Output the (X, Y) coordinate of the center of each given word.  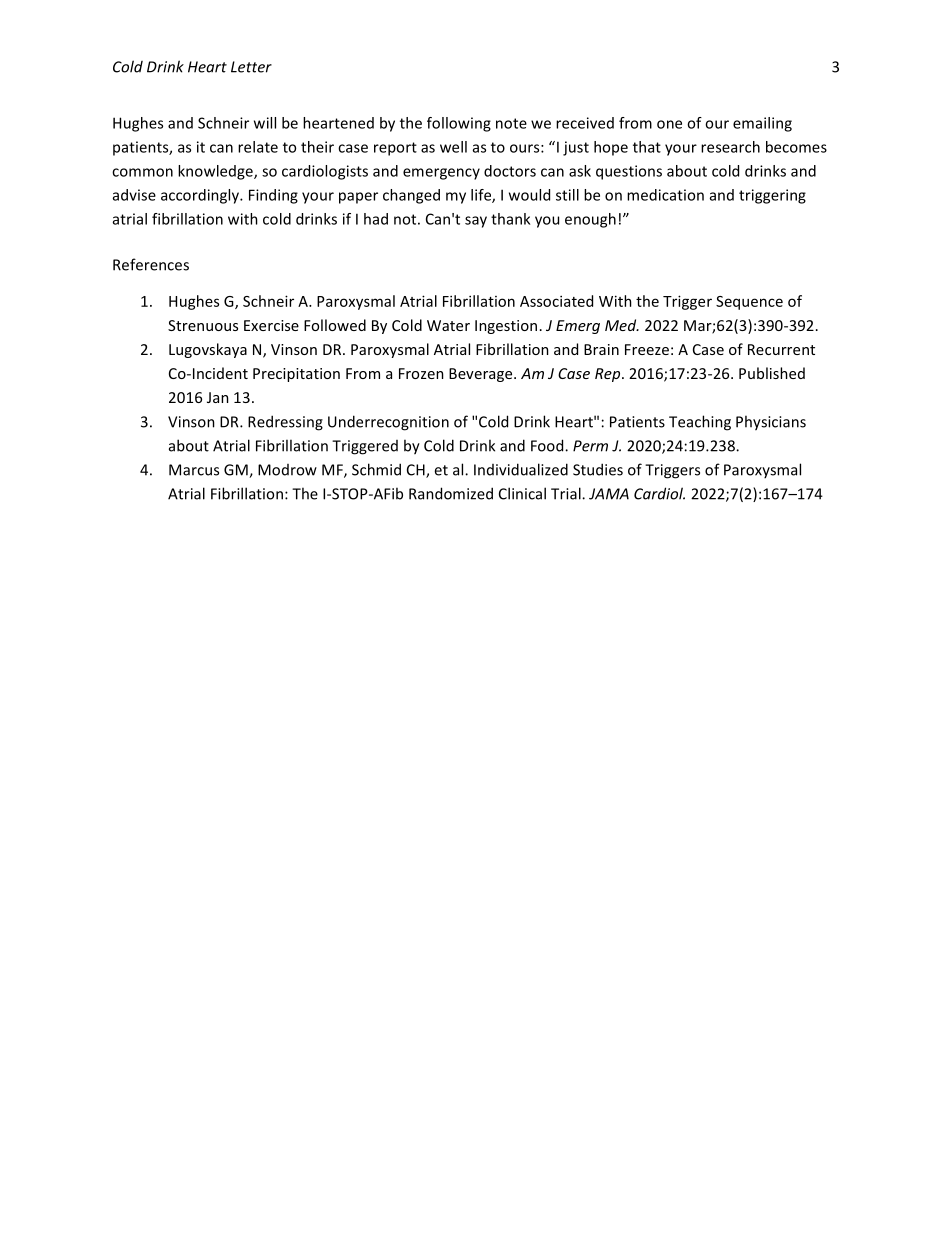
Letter (251, 67)
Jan (218, 397)
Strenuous (203, 325)
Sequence (749, 303)
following (459, 124)
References (151, 264)
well (453, 147)
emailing (762, 124)
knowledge (216, 172)
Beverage (482, 375)
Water (448, 325)
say (476, 222)
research (730, 147)
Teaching (700, 423)
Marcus (194, 470)
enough (590, 220)
